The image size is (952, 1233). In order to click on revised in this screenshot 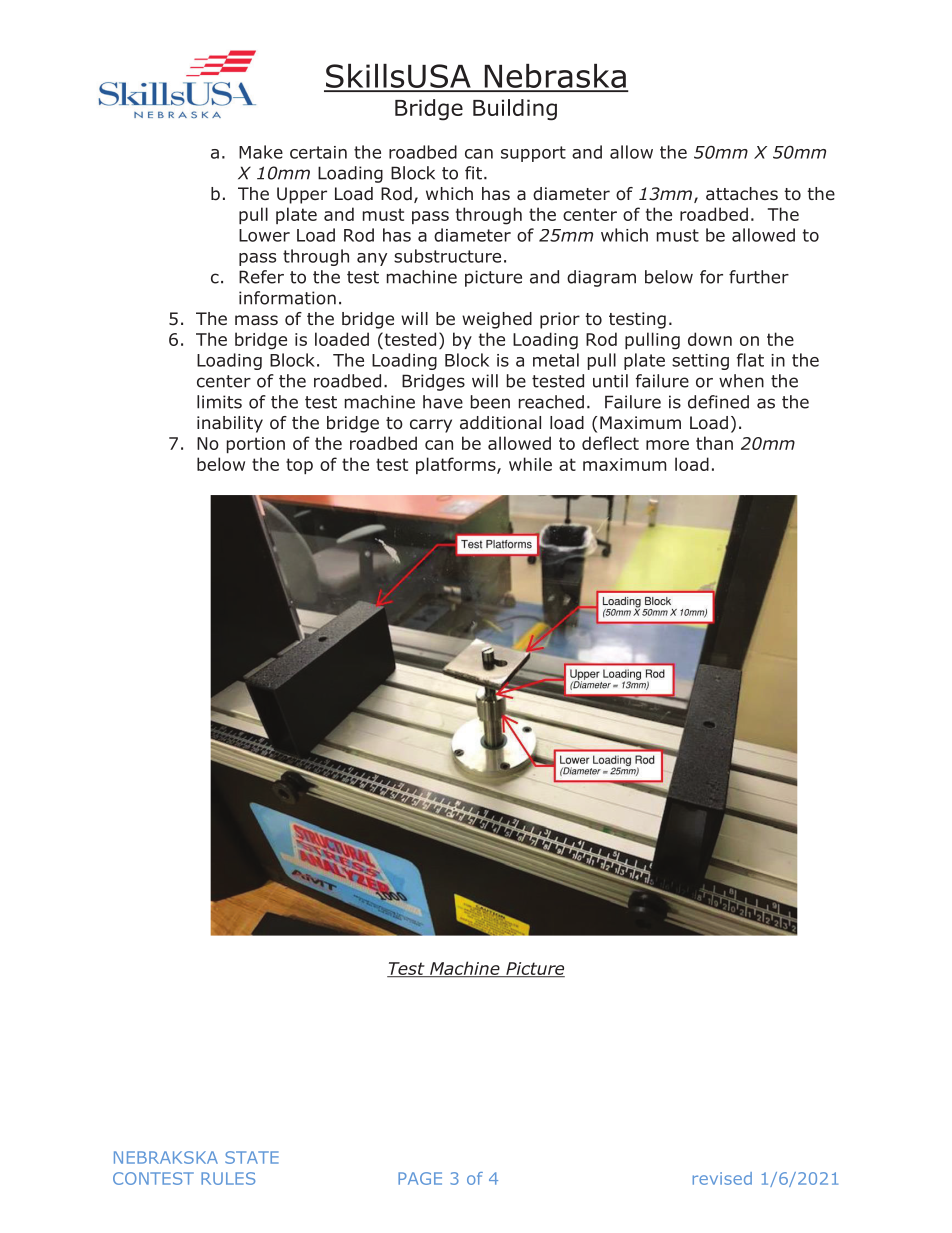, I will do `click(722, 1178)`.
